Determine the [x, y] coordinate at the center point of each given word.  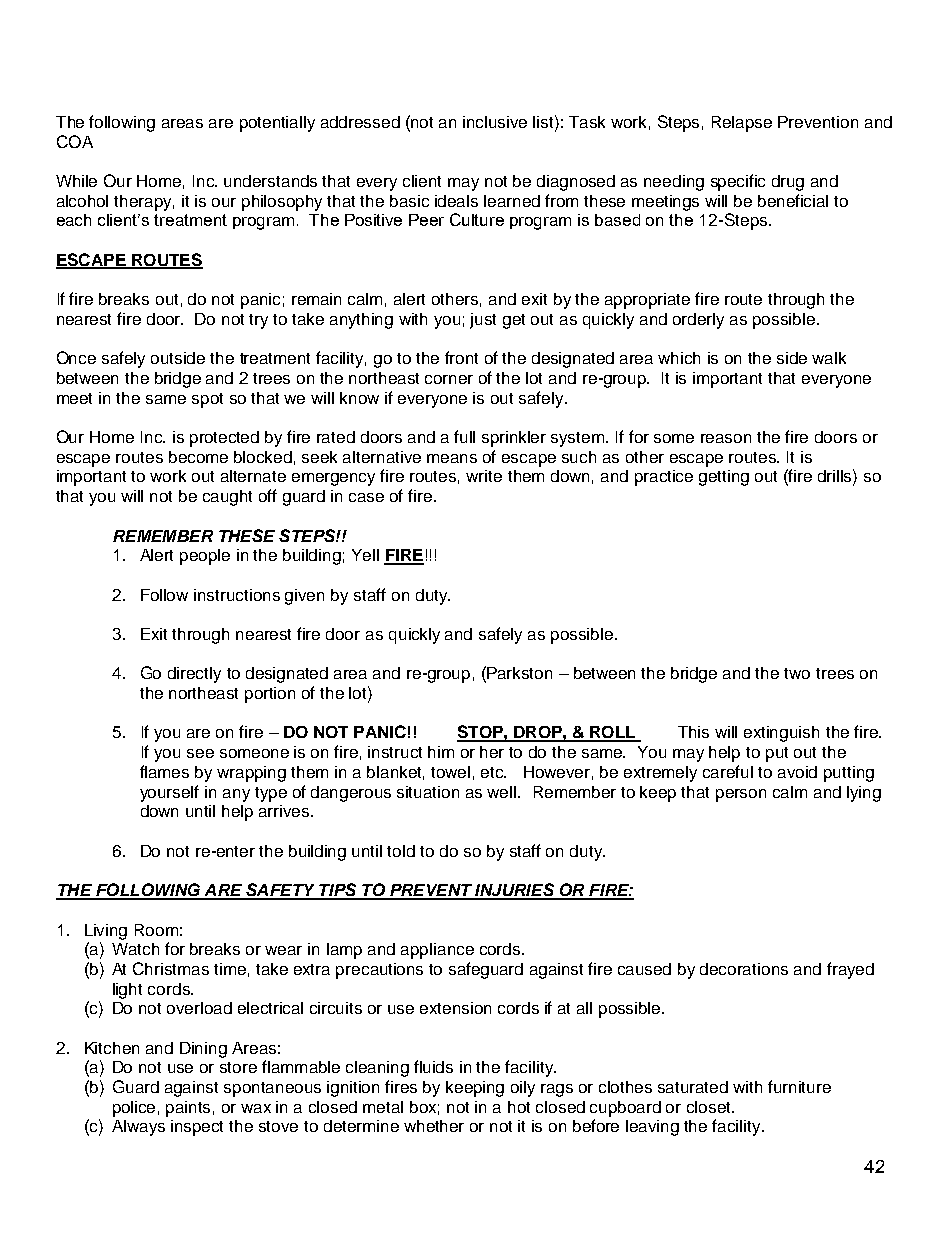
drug [788, 183]
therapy [144, 203]
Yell [365, 555]
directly [194, 675]
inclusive [495, 122]
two [797, 673]
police [134, 1109]
